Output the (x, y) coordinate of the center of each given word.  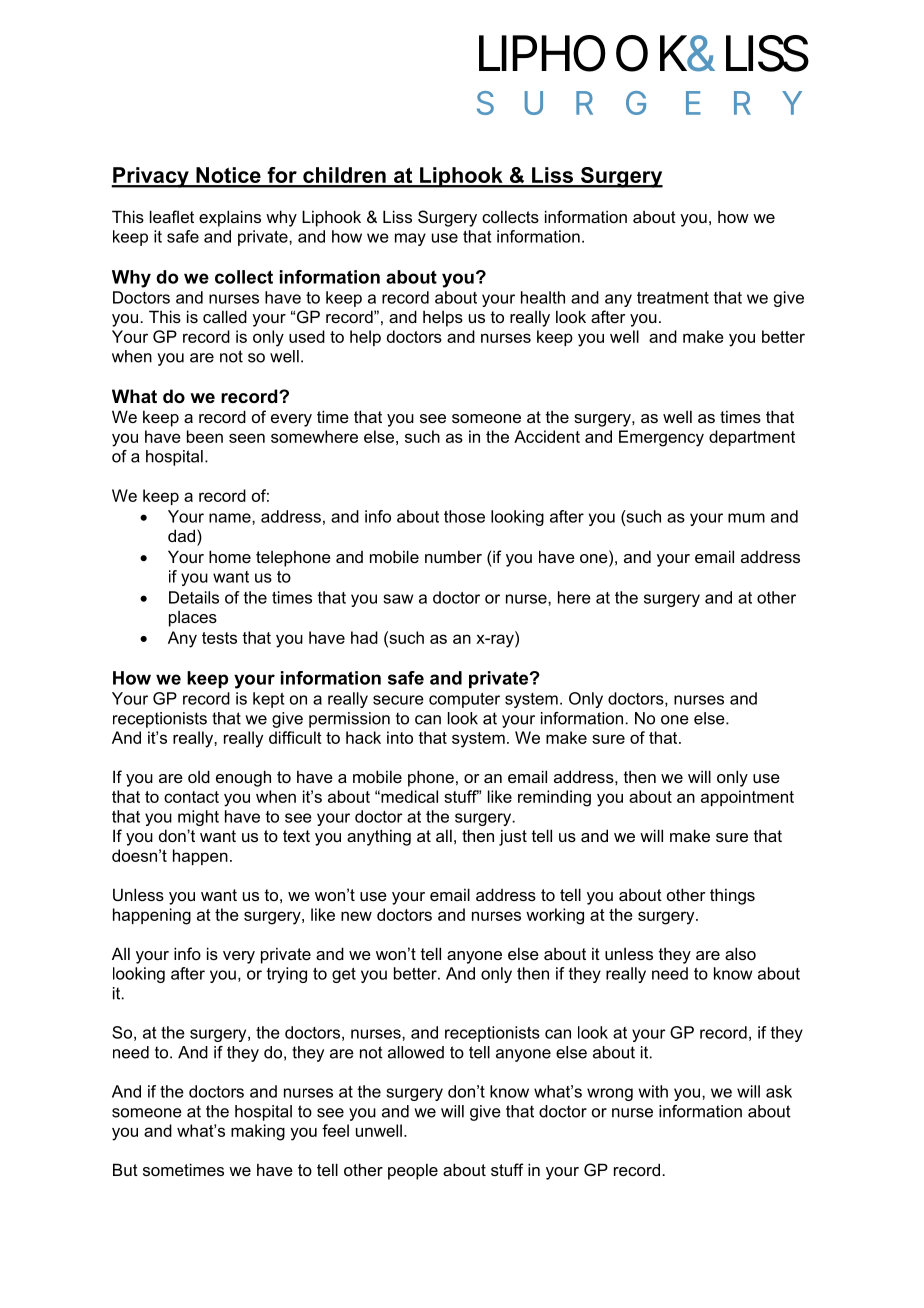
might (198, 818)
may (410, 239)
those (464, 516)
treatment (673, 298)
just (513, 837)
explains (230, 218)
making (258, 1132)
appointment (747, 798)
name (231, 518)
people (413, 1171)
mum (746, 518)
